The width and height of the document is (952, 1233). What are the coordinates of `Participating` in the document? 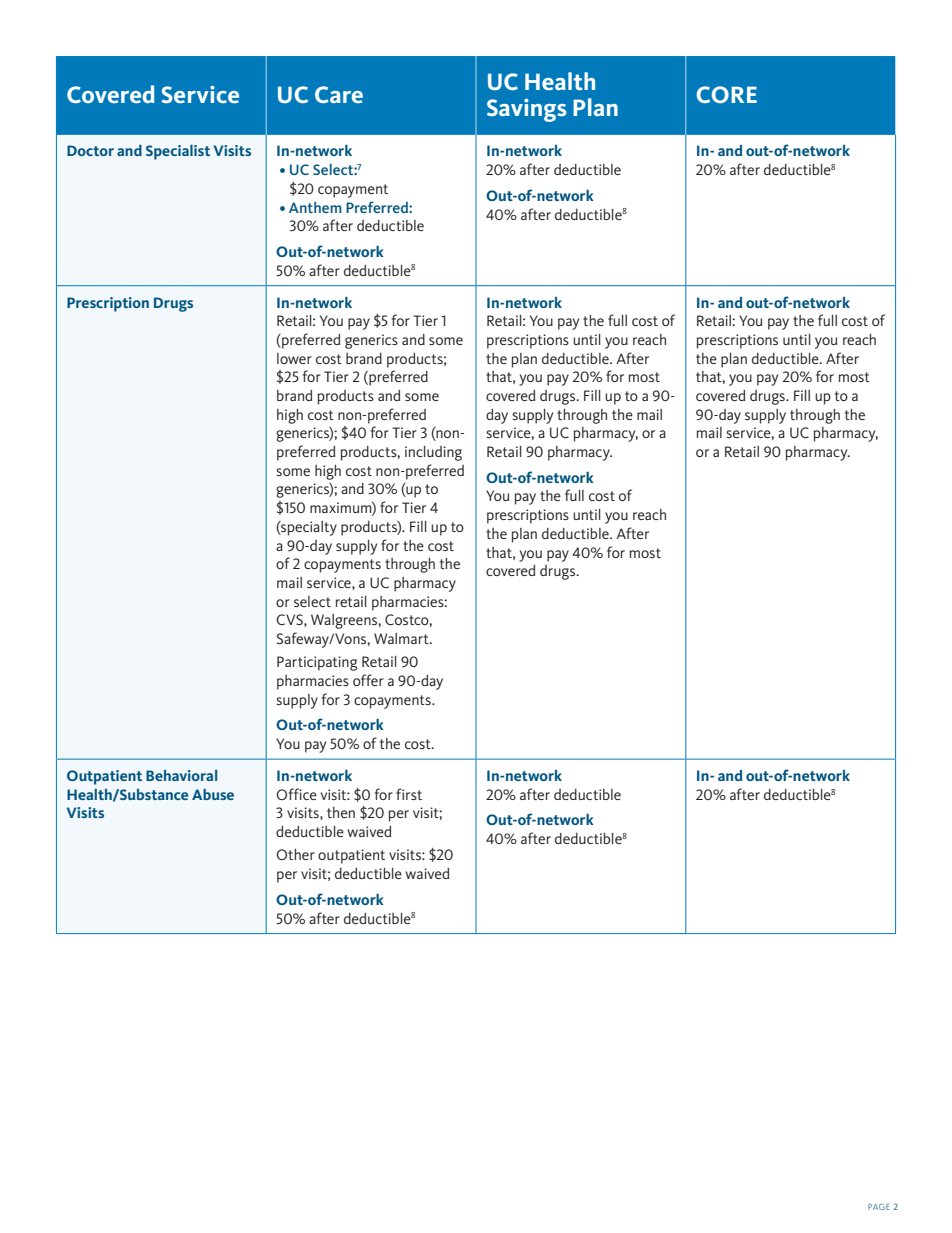 It's located at (317, 663).
